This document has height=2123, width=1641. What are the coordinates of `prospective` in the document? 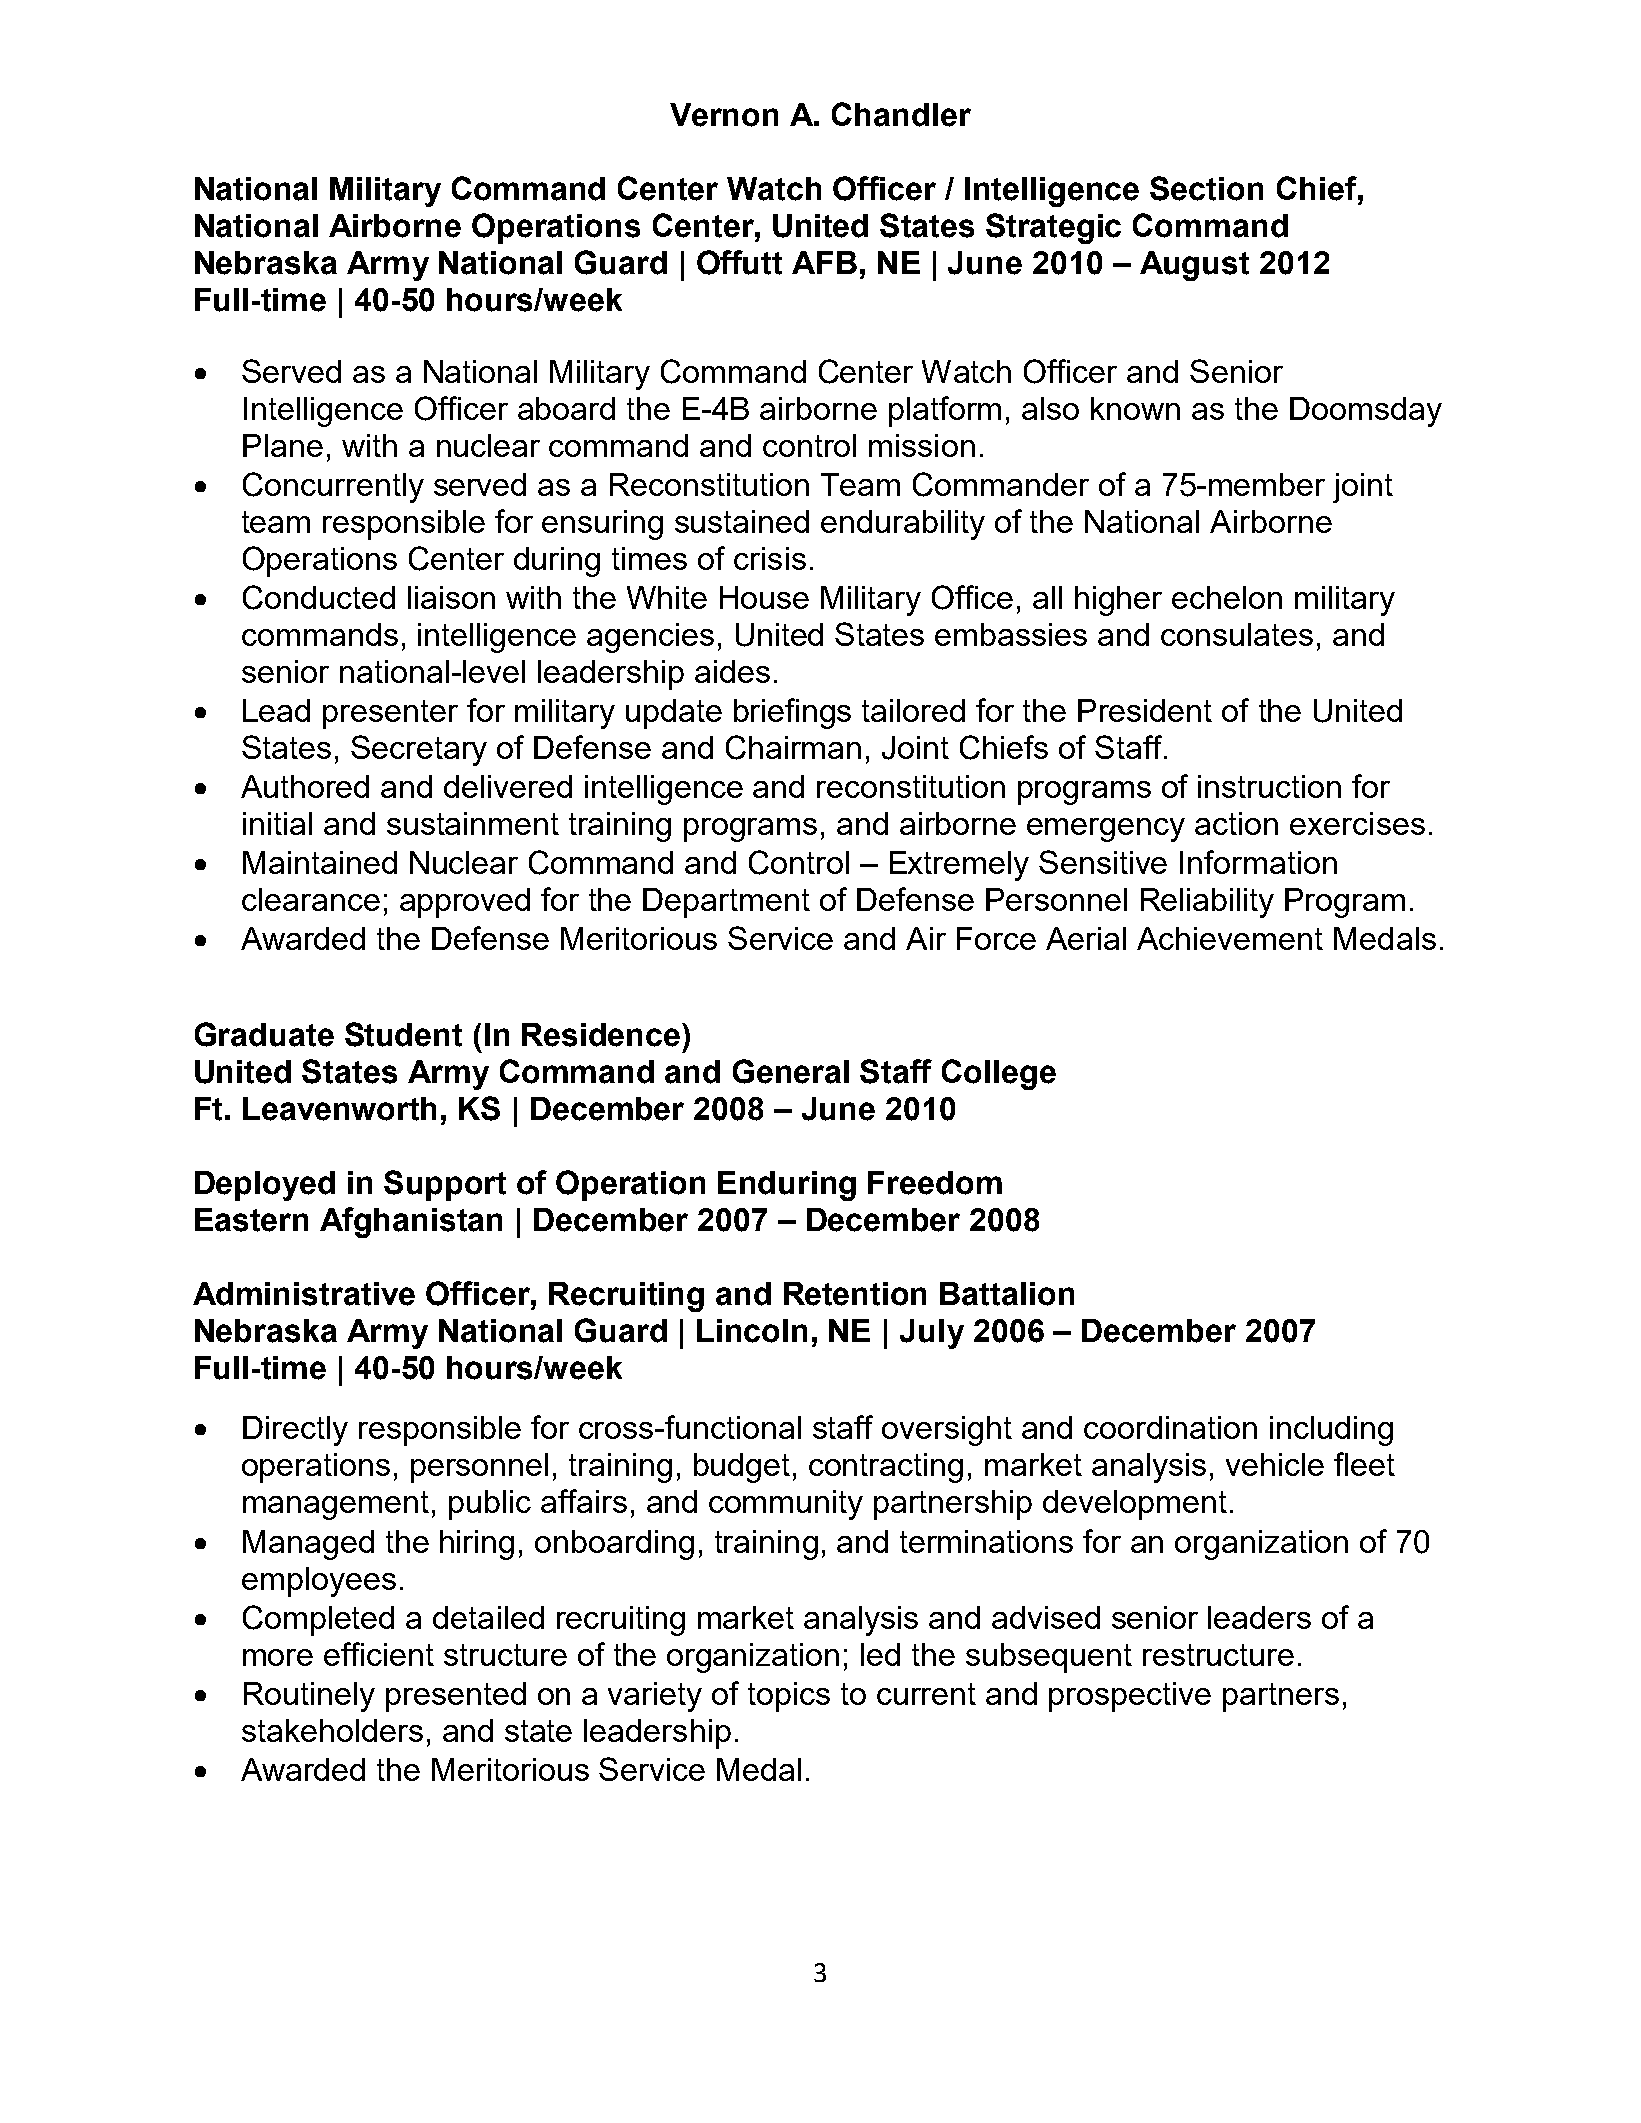 It's located at (1130, 1697).
